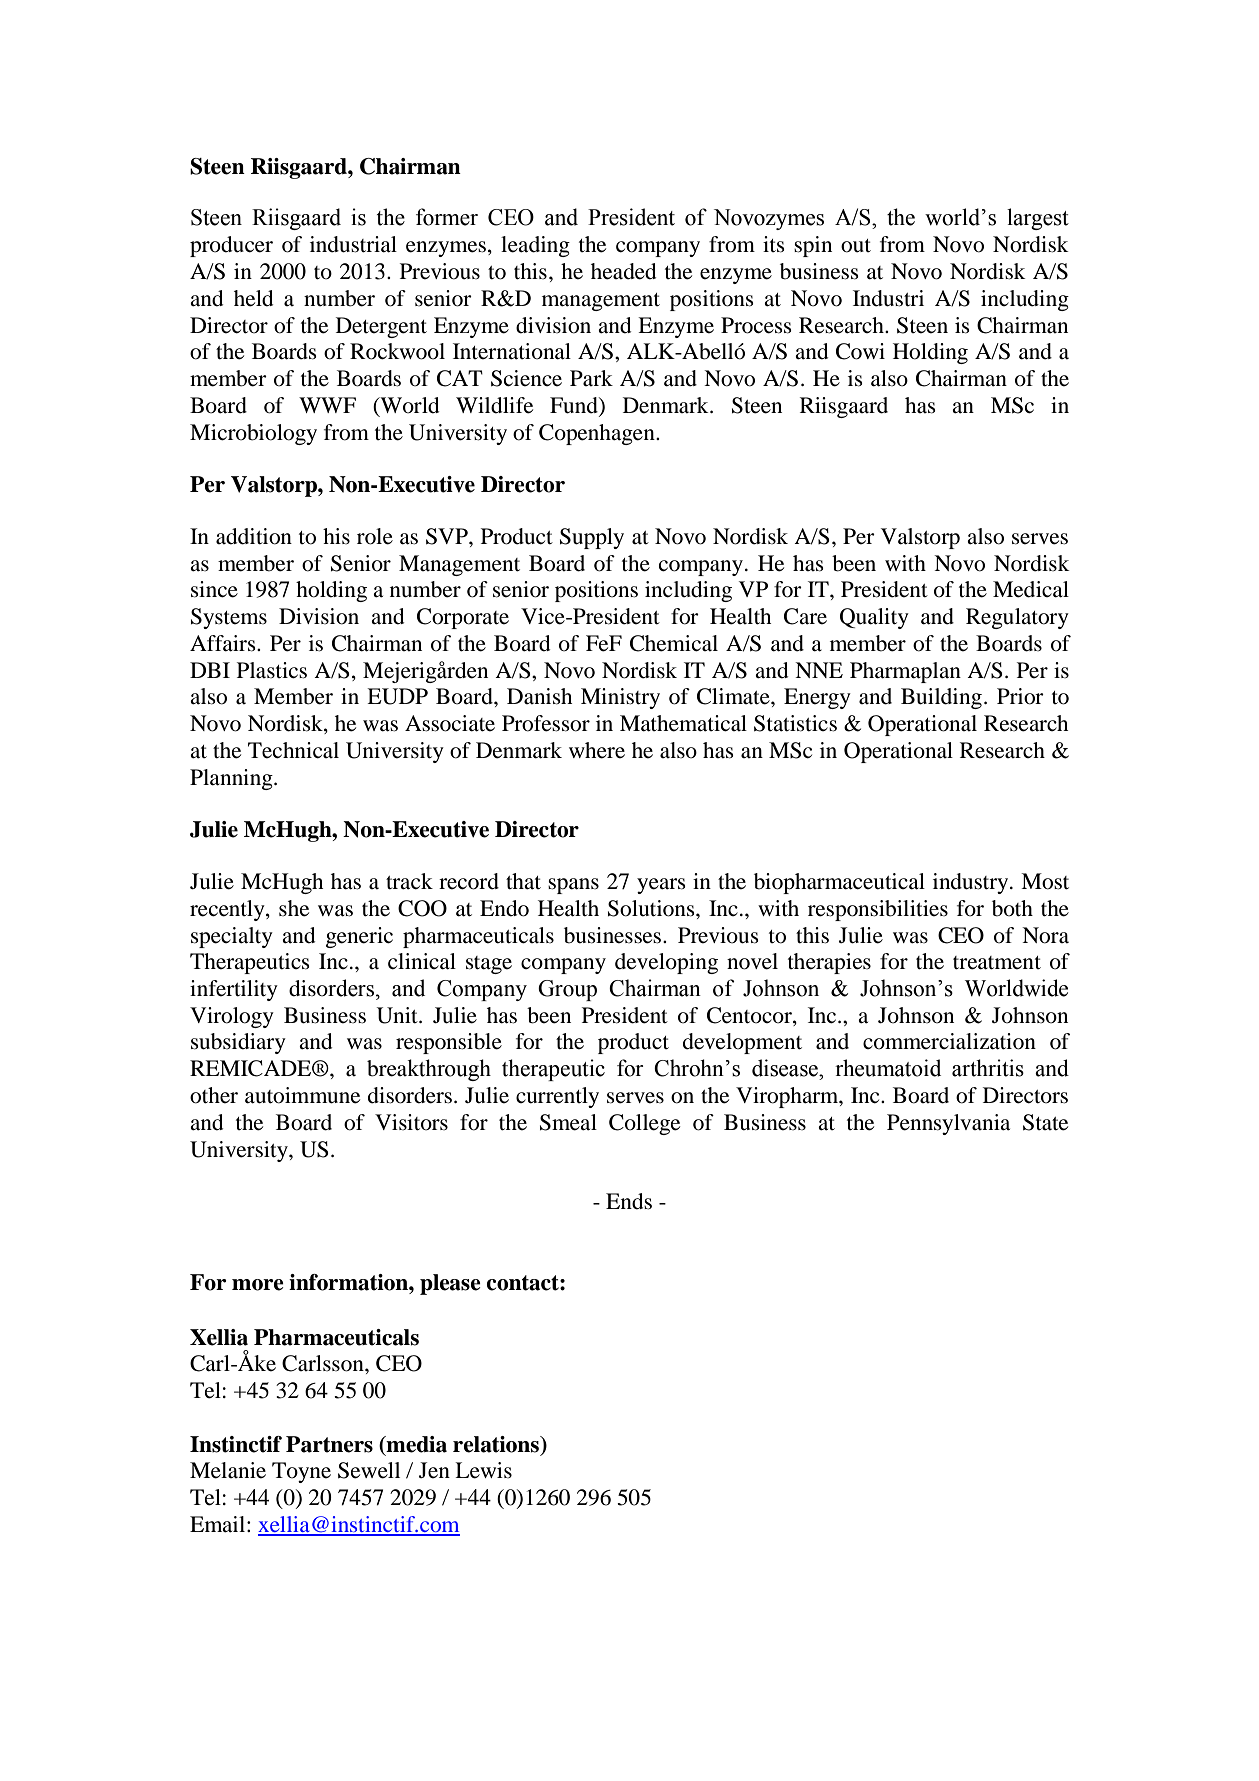 The width and height of the page is (1259, 1781). Describe the element at coordinates (948, 1124) in the page. I see `Pennsylvania` at that location.
